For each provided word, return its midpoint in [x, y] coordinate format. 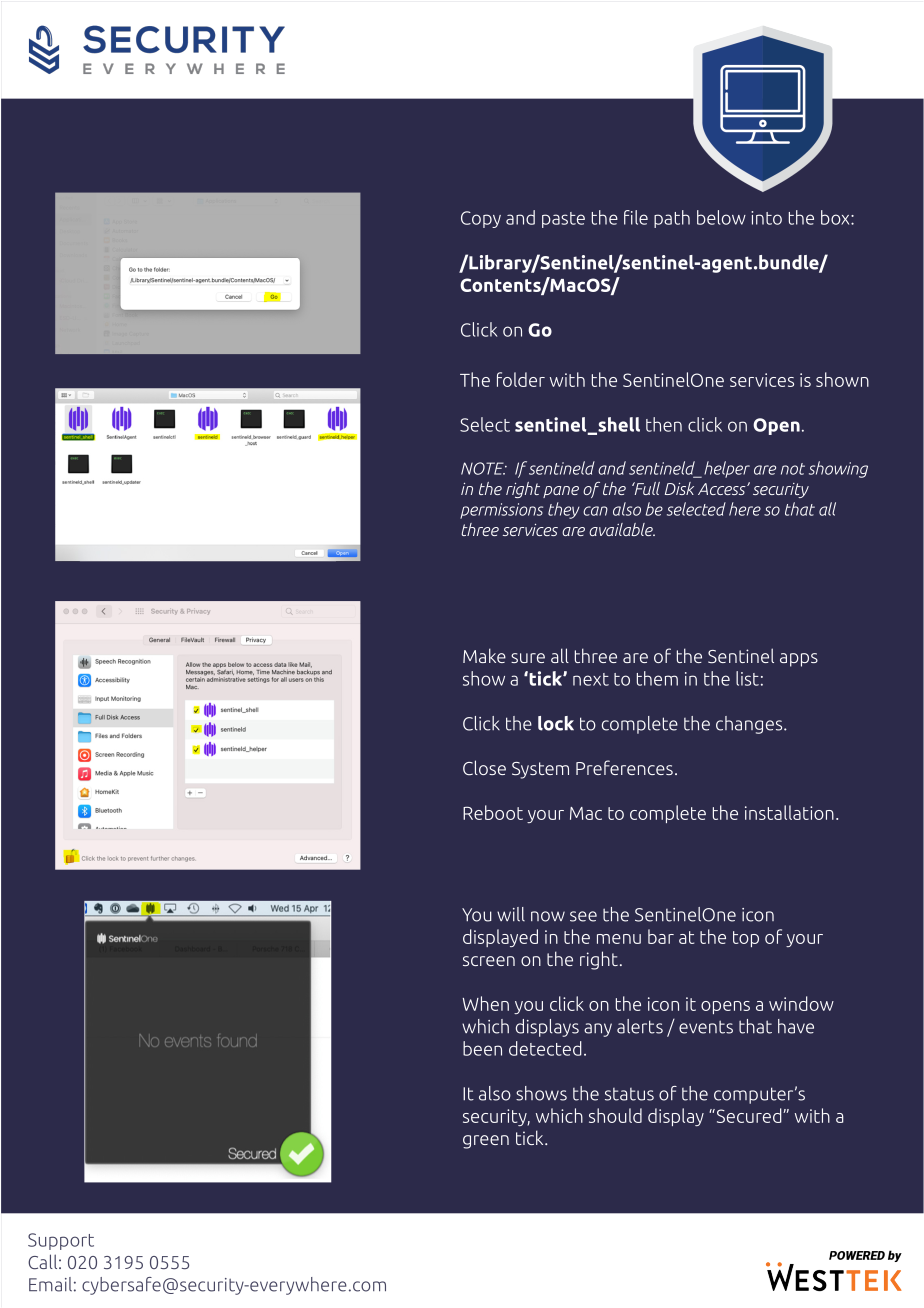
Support [61, 1241]
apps [799, 660]
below [721, 217]
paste [563, 220]
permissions [501, 511]
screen [489, 961]
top [746, 939]
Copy [481, 219]
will [511, 914]
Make [484, 655]
